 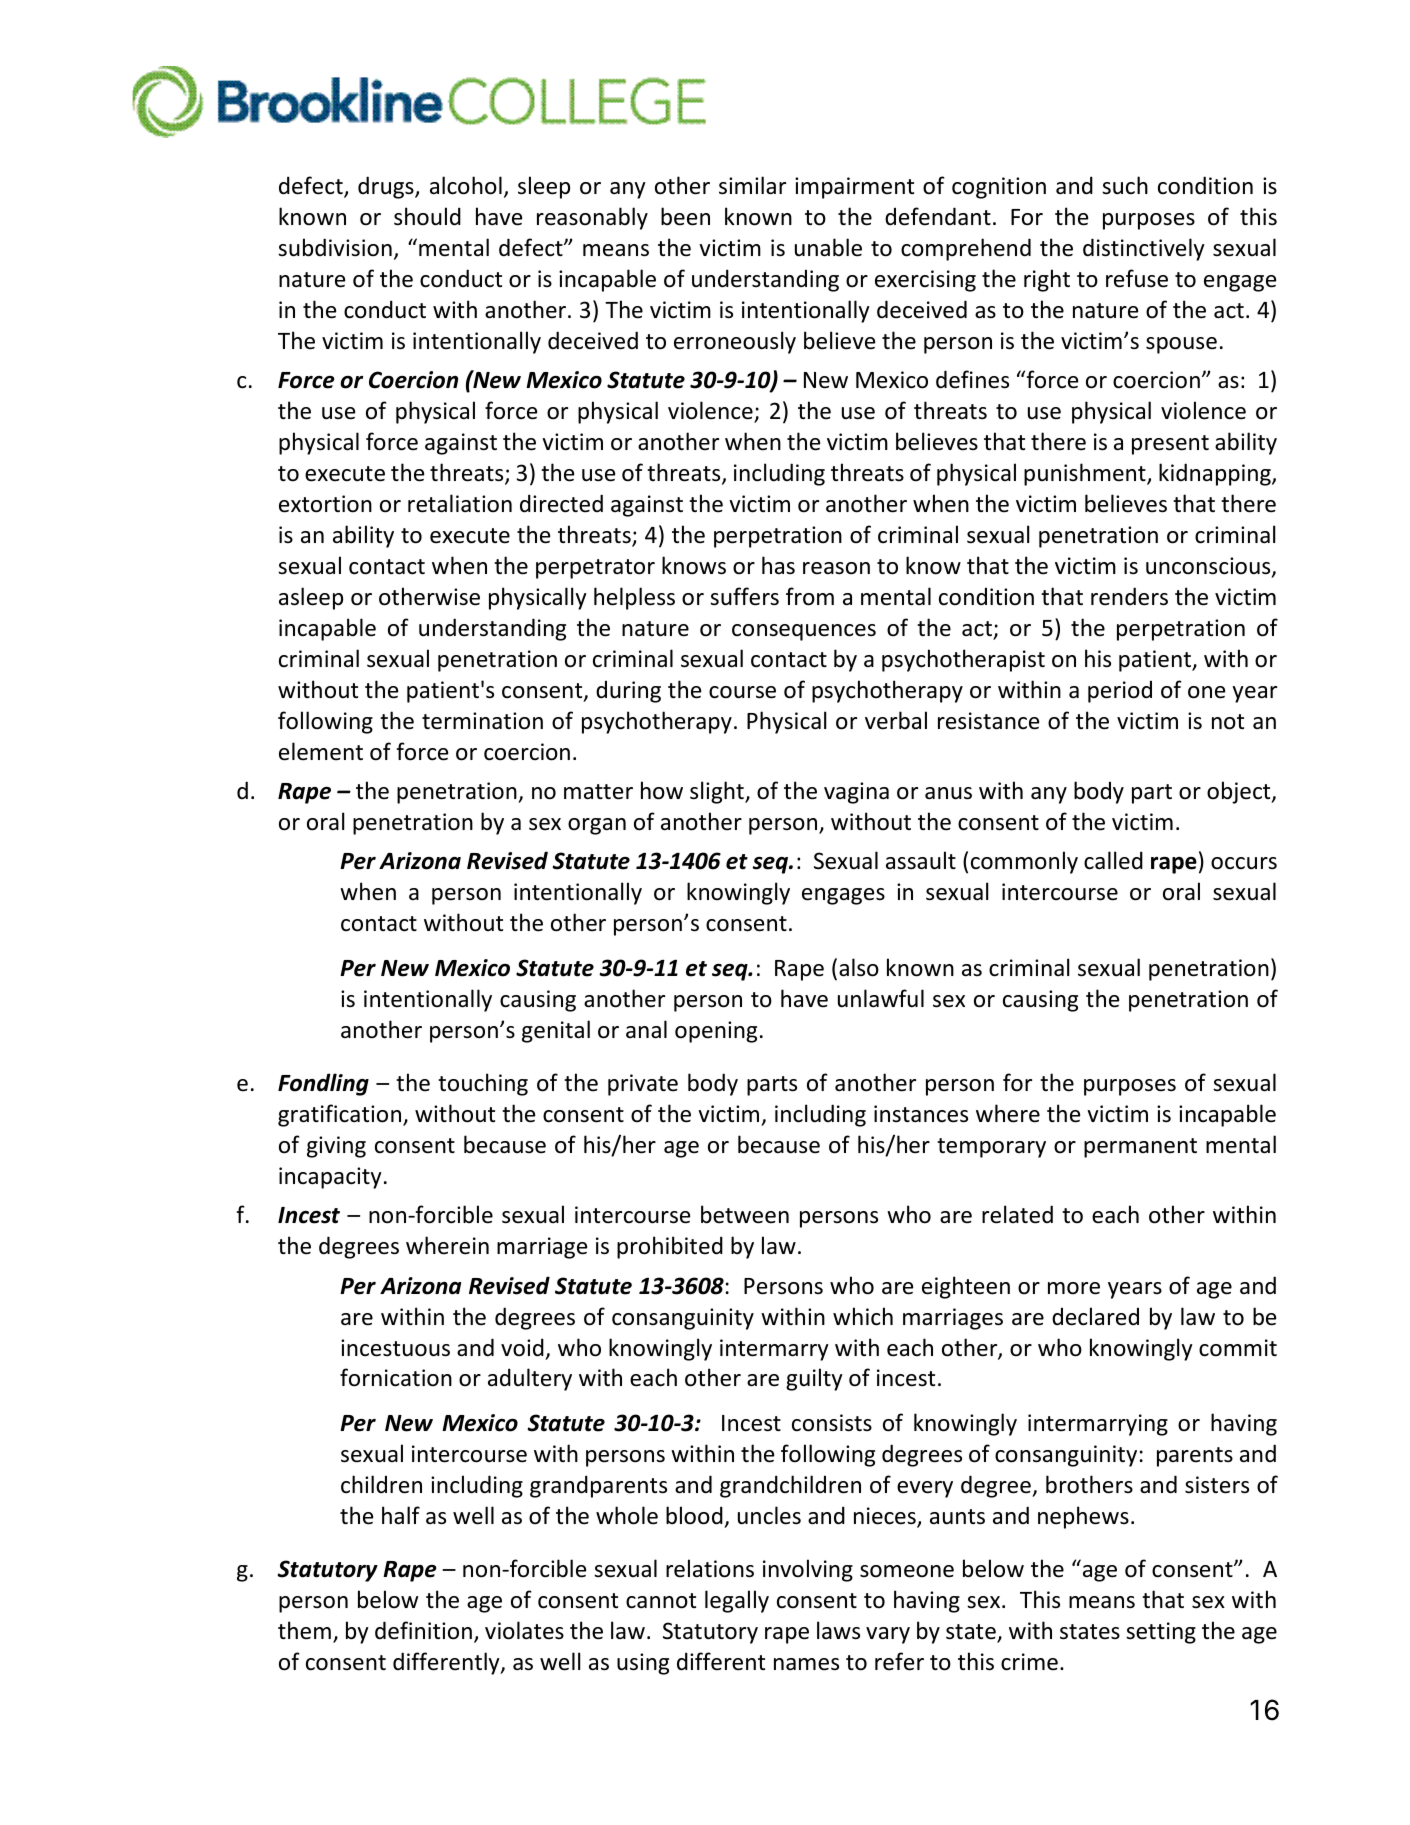 I want to click on called, so click(x=1113, y=860).
